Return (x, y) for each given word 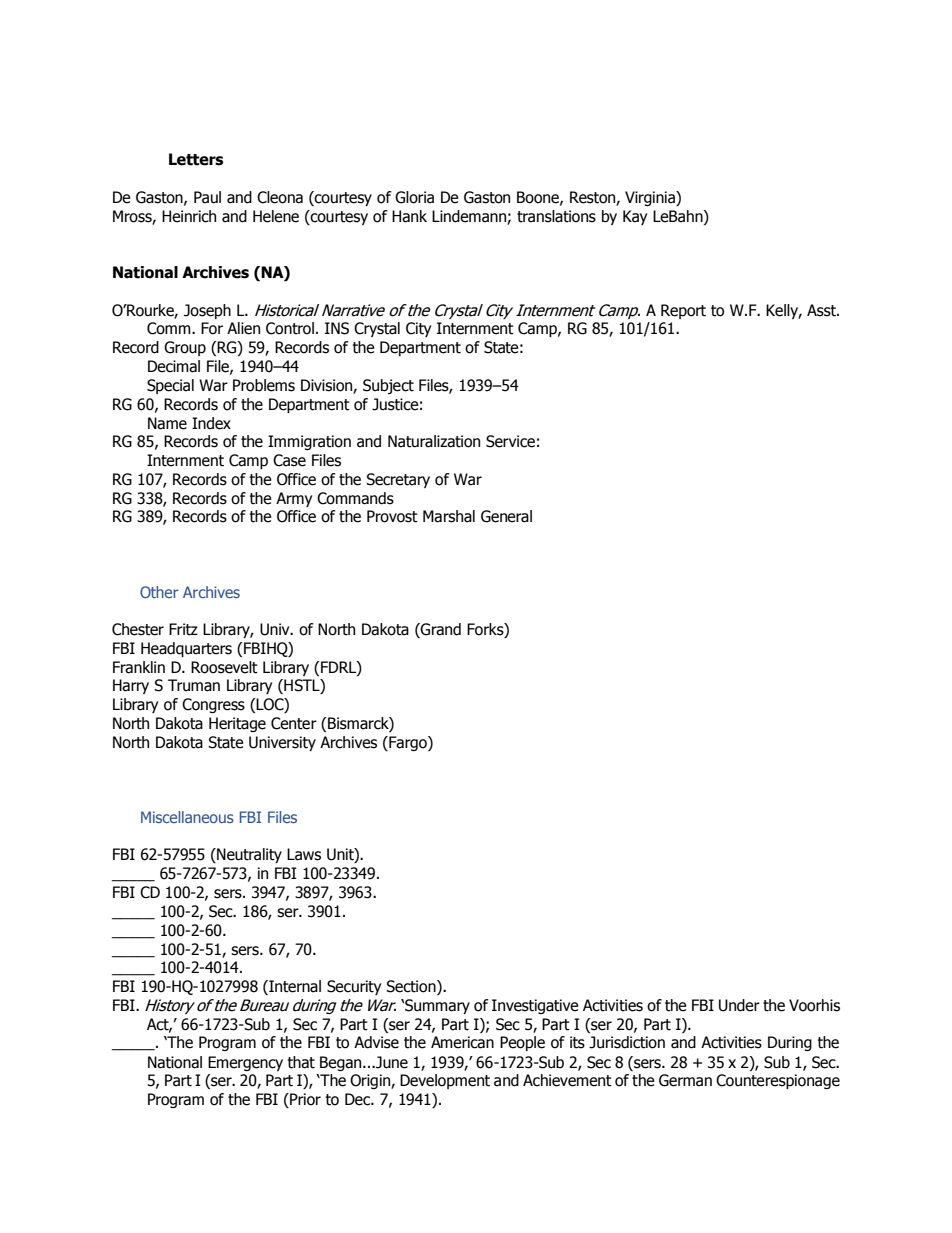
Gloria (414, 197)
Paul (207, 197)
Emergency (245, 1063)
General (506, 516)
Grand (440, 630)
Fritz (183, 629)
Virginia (651, 198)
